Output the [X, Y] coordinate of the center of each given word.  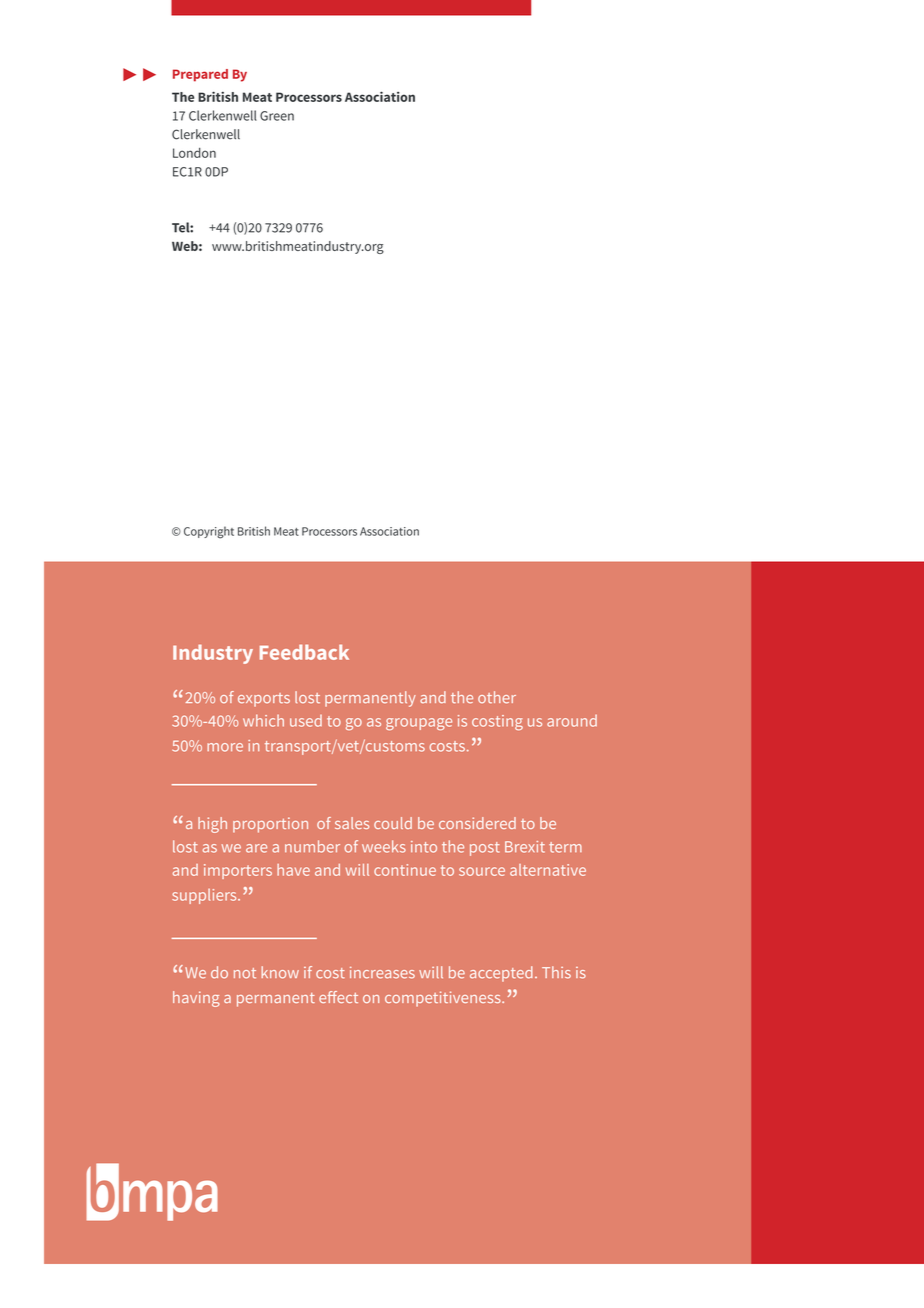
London [194, 153]
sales [352, 823]
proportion [270, 825]
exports [264, 700]
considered [477, 823]
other [497, 697]
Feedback [304, 652]
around [572, 721]
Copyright [209, 532]
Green [277, 116]
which [263, 720]
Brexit [525, 847]
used [306, 721]
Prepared [200, 75]
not [245, 973]
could [393, 823]
